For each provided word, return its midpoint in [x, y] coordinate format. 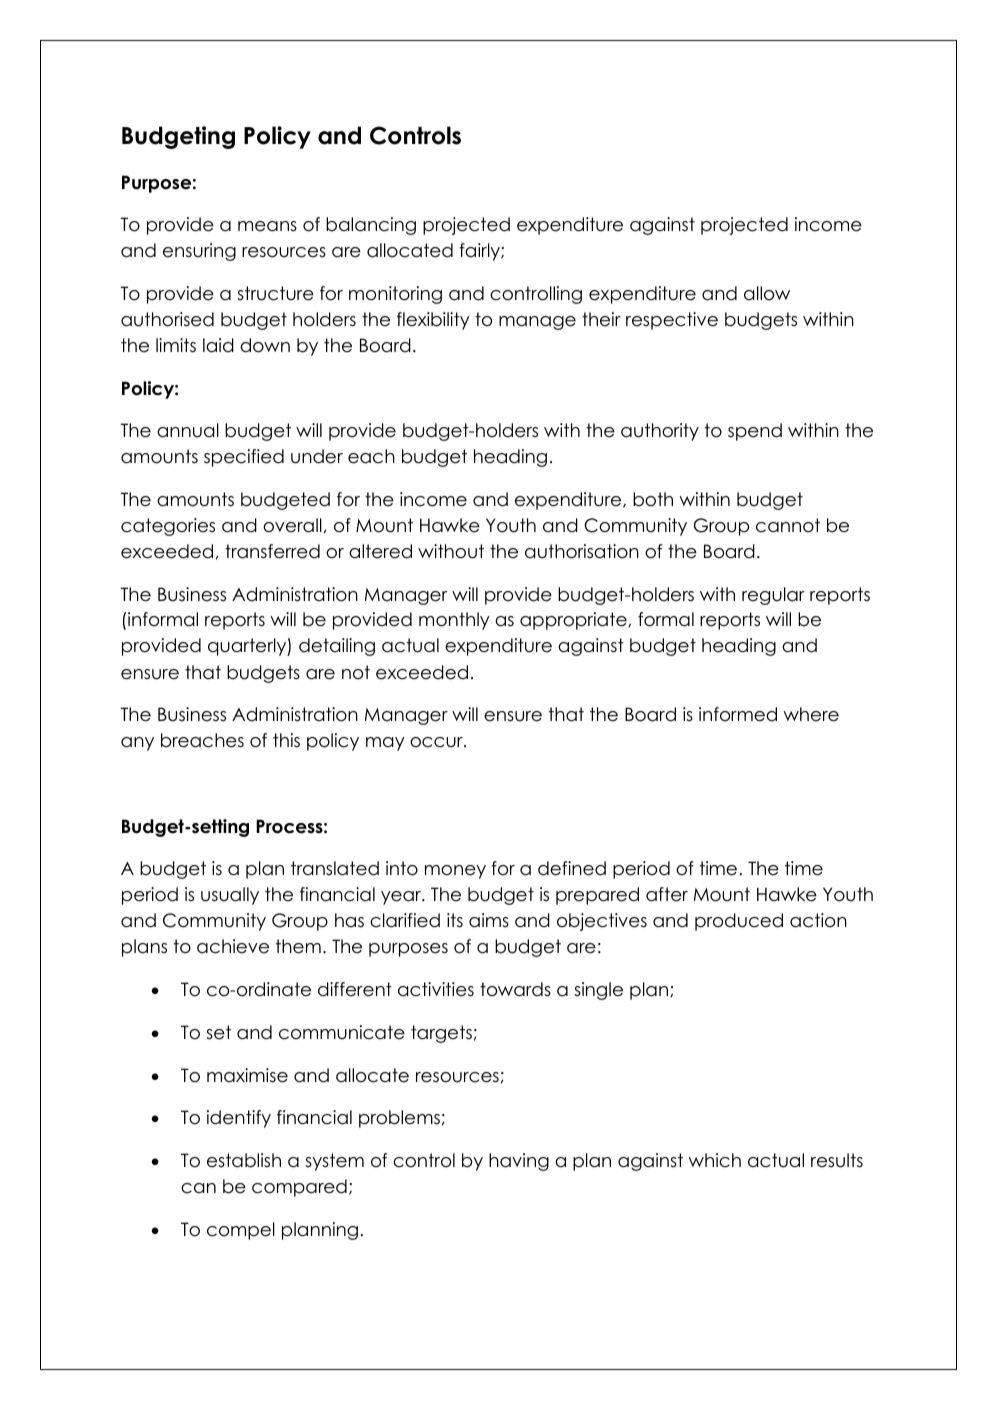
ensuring [199, 252]
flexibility [433, 321]
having [519, 1162]
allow [767, 293]
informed [738, 714]
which [714, 1160]
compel [241, 1231]
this [286, 740]
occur [437, 742]
